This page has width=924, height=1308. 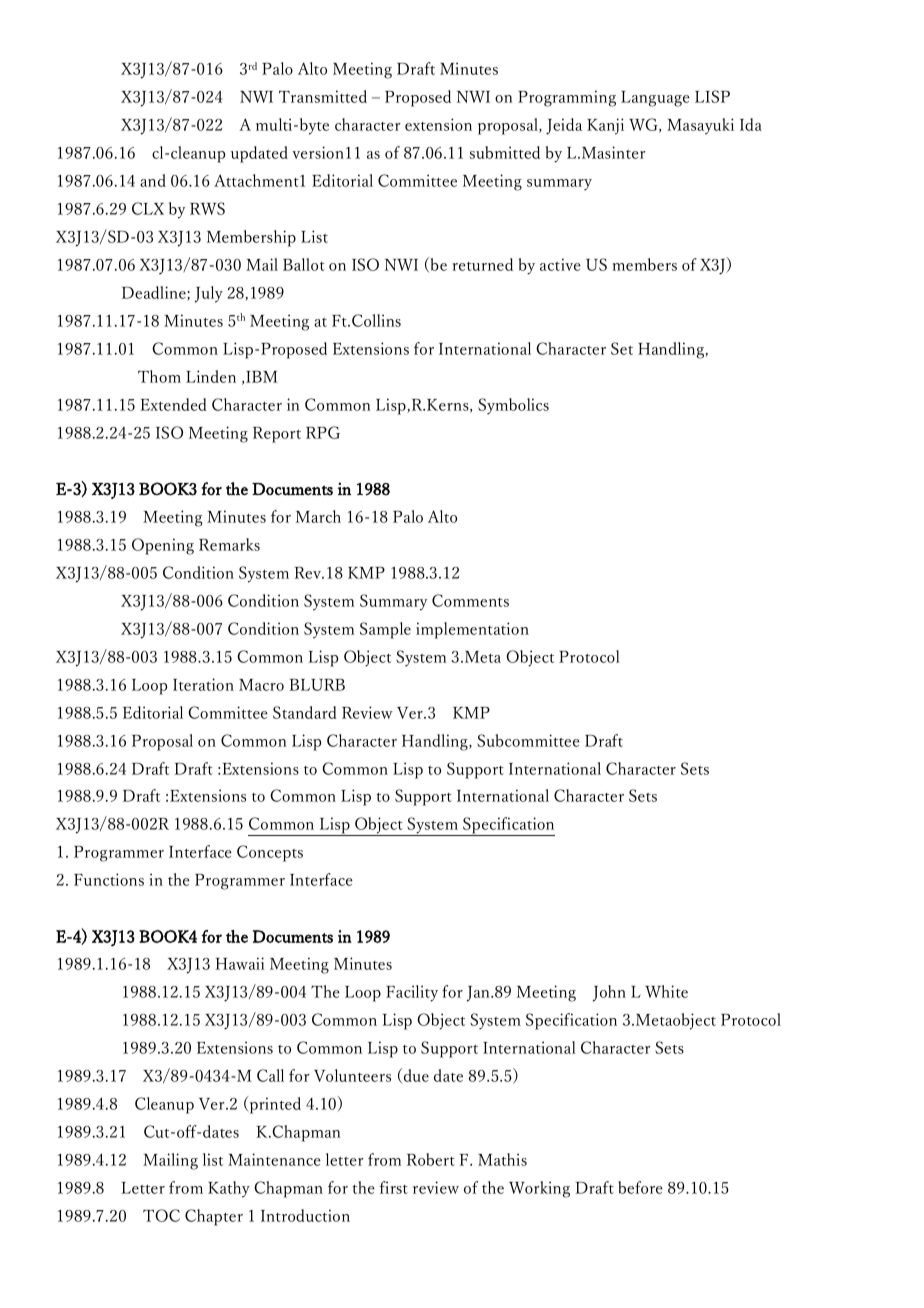 I want to click on first, so click(x=393, y=1187).
